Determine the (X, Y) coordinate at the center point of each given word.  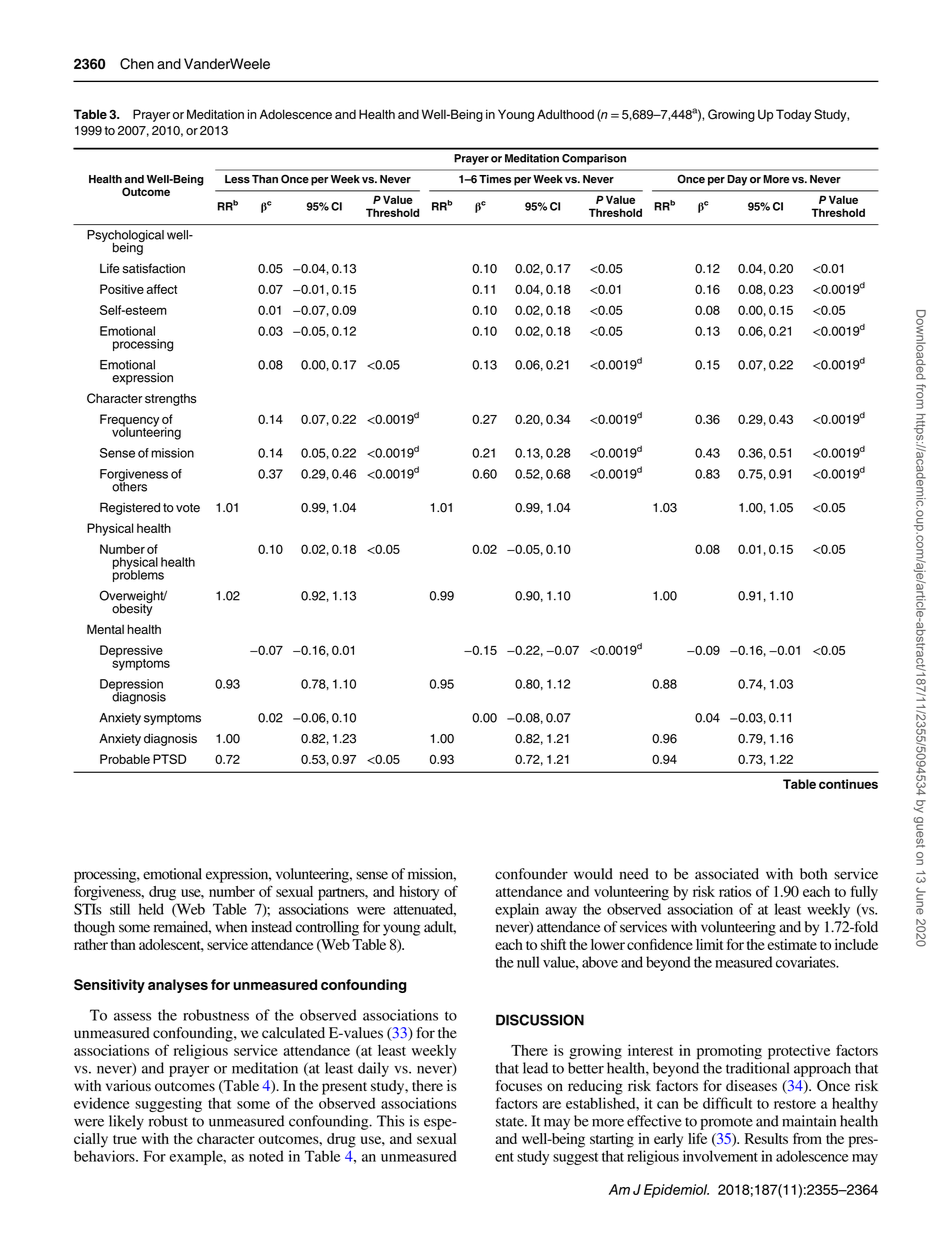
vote (188, 508)
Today (793, 115)
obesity (132, 608)
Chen (137, 64)
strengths (170, 399)
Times (495, 179)
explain (517, 910)
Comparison (594, 159)
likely (126, 1122)
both (813, 874)
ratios (735, 891)
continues (848, 784)
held (151, 909)
